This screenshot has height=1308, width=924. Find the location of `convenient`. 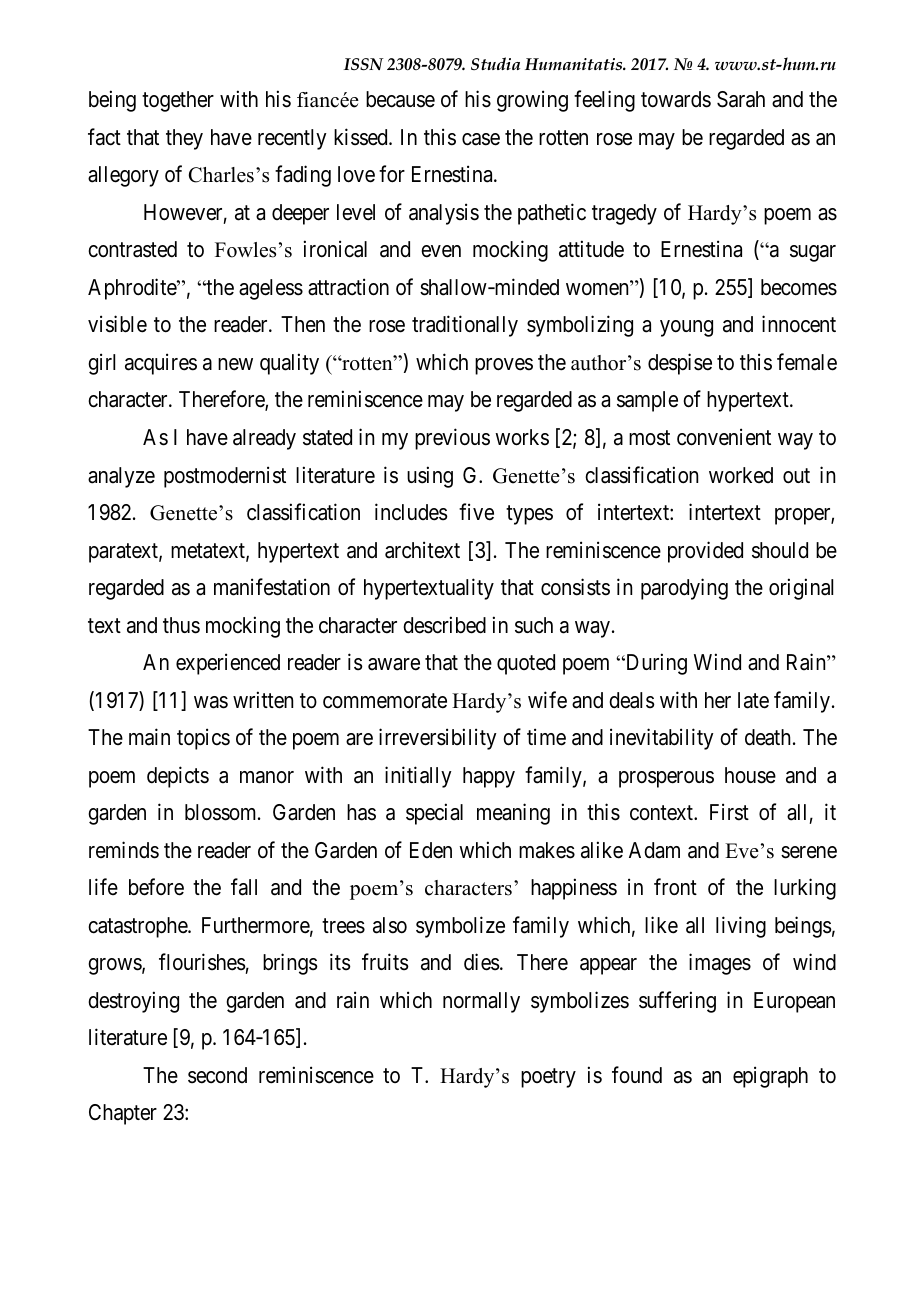

convenient is located at coordinates (724, 437).
